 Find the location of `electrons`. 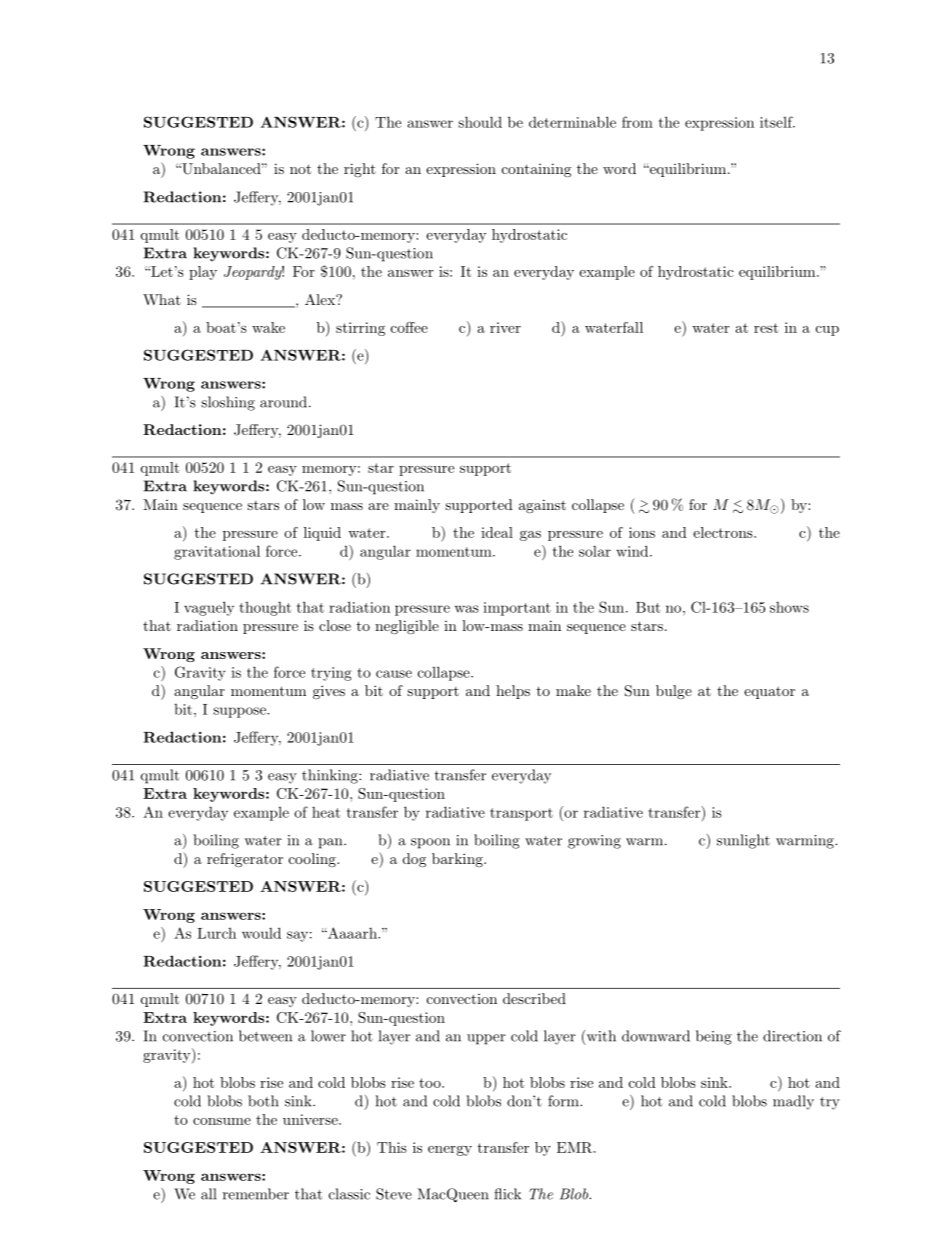

electrons is located at coordinates (724, 532).
